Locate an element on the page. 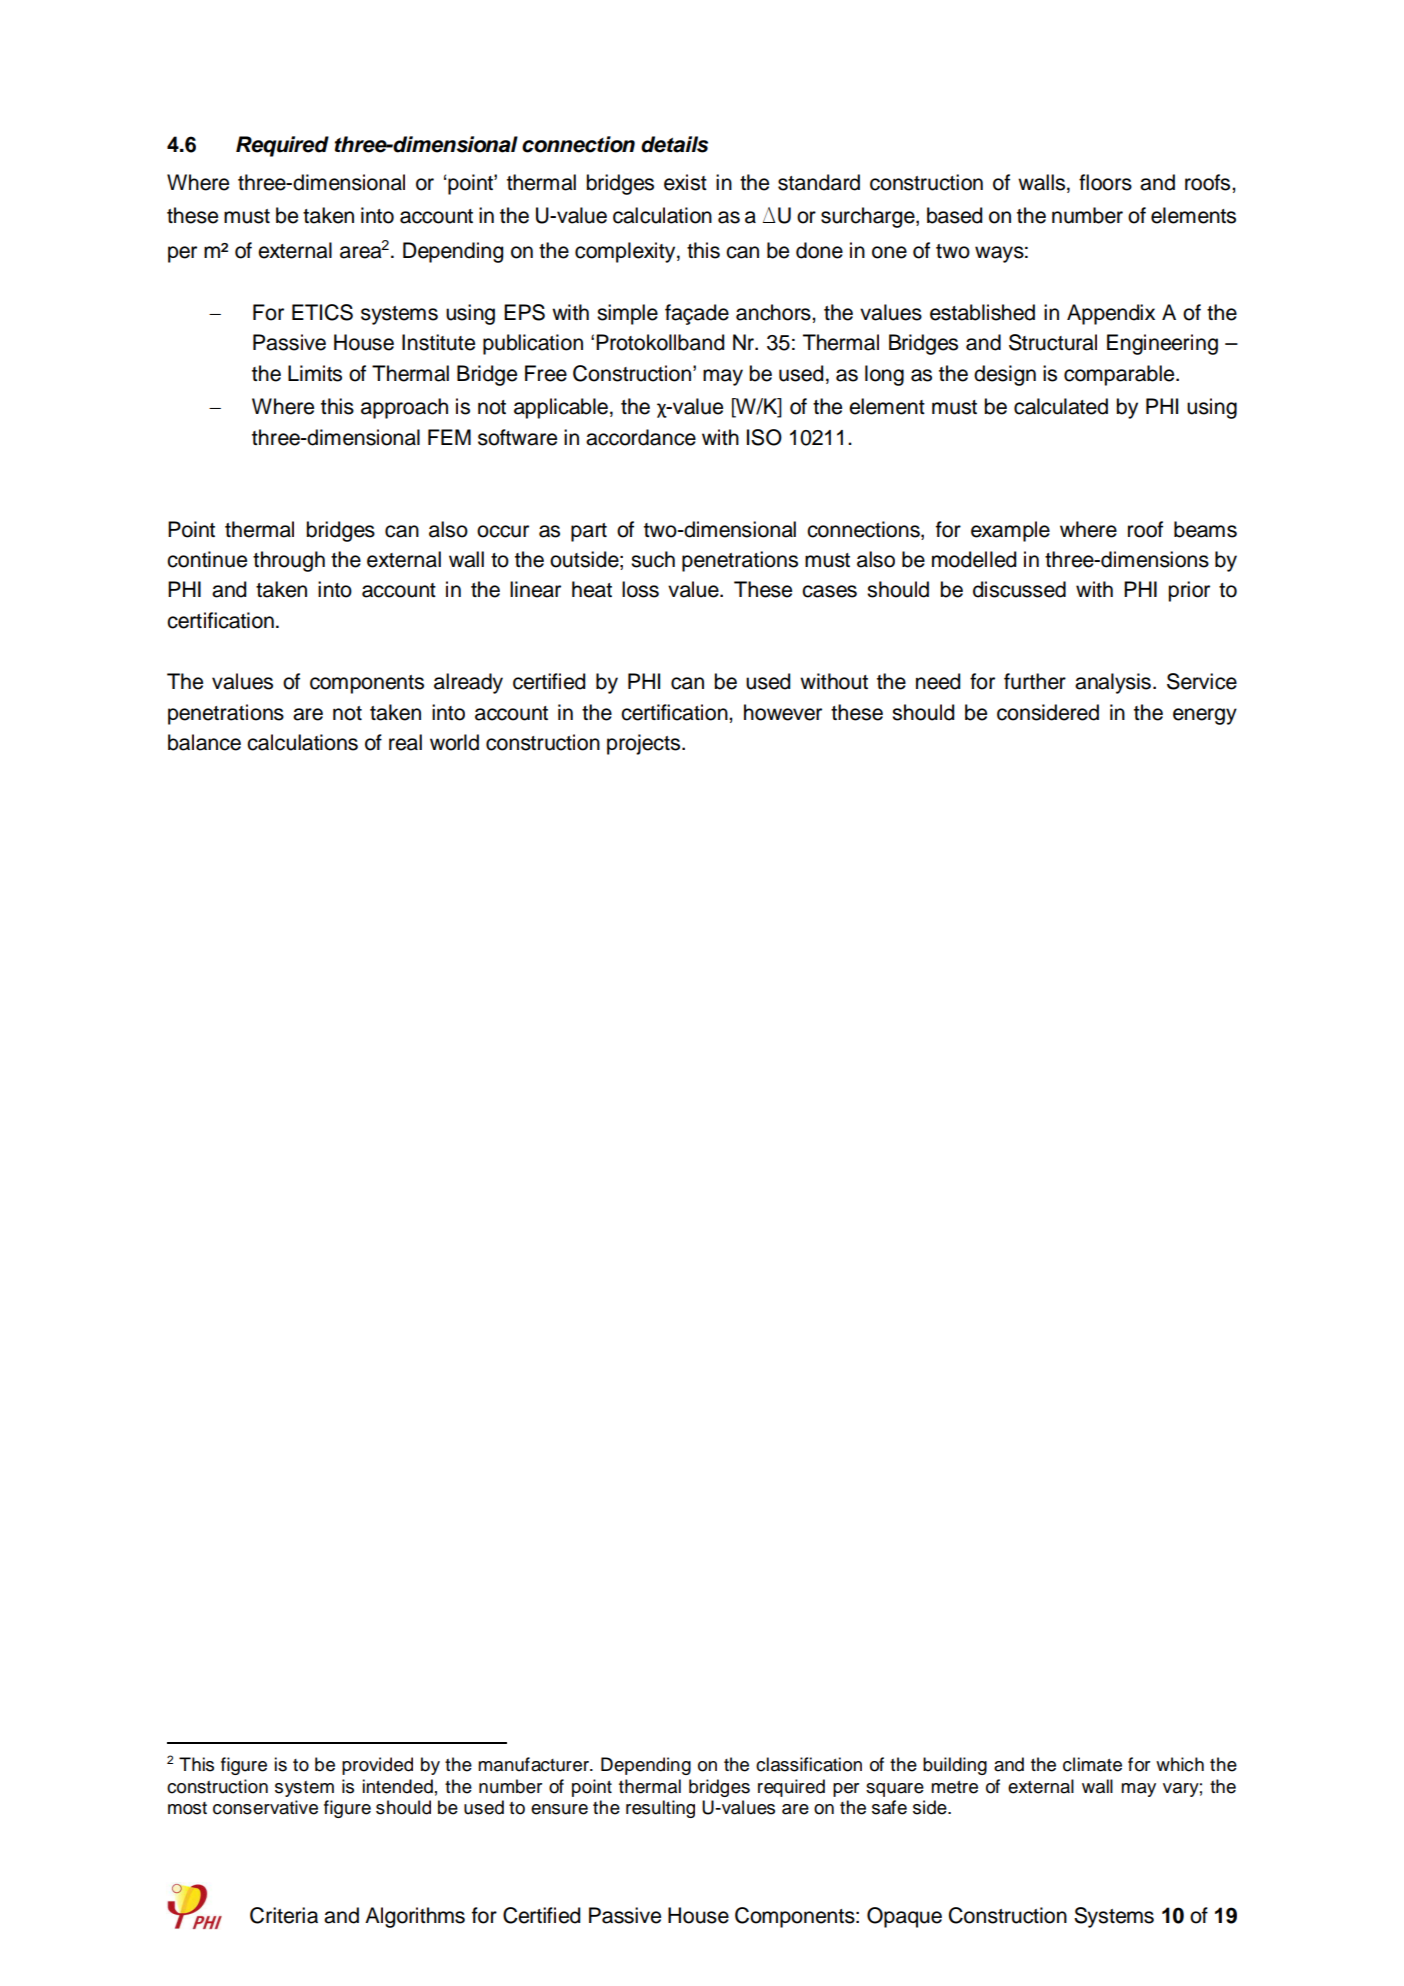 This image has width=1404, height=1986. exist is located at coordinates (685, 182).
